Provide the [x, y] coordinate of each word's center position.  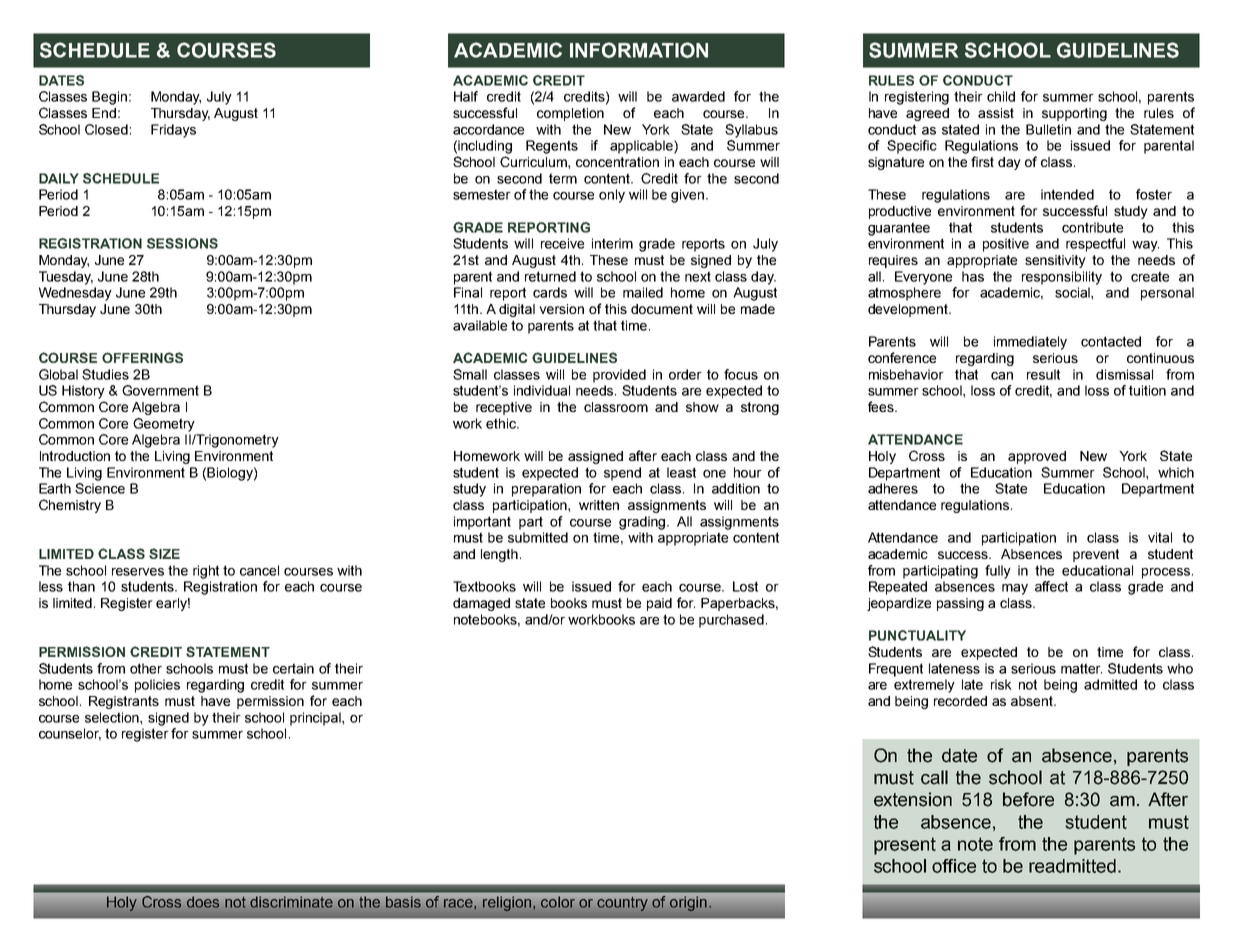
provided [619, 376]
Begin [109, 98]
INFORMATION [639, 50]
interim [612, 243]
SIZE [164, 553]
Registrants [124, 702]
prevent [1096, 555]
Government [160, 390]
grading [643, 523]
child [1001, 96]
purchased [731, 621]
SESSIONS [182, 243]
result [1043, 374]
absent [1033, 701]
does [203, 901]
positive [1006, 245]
